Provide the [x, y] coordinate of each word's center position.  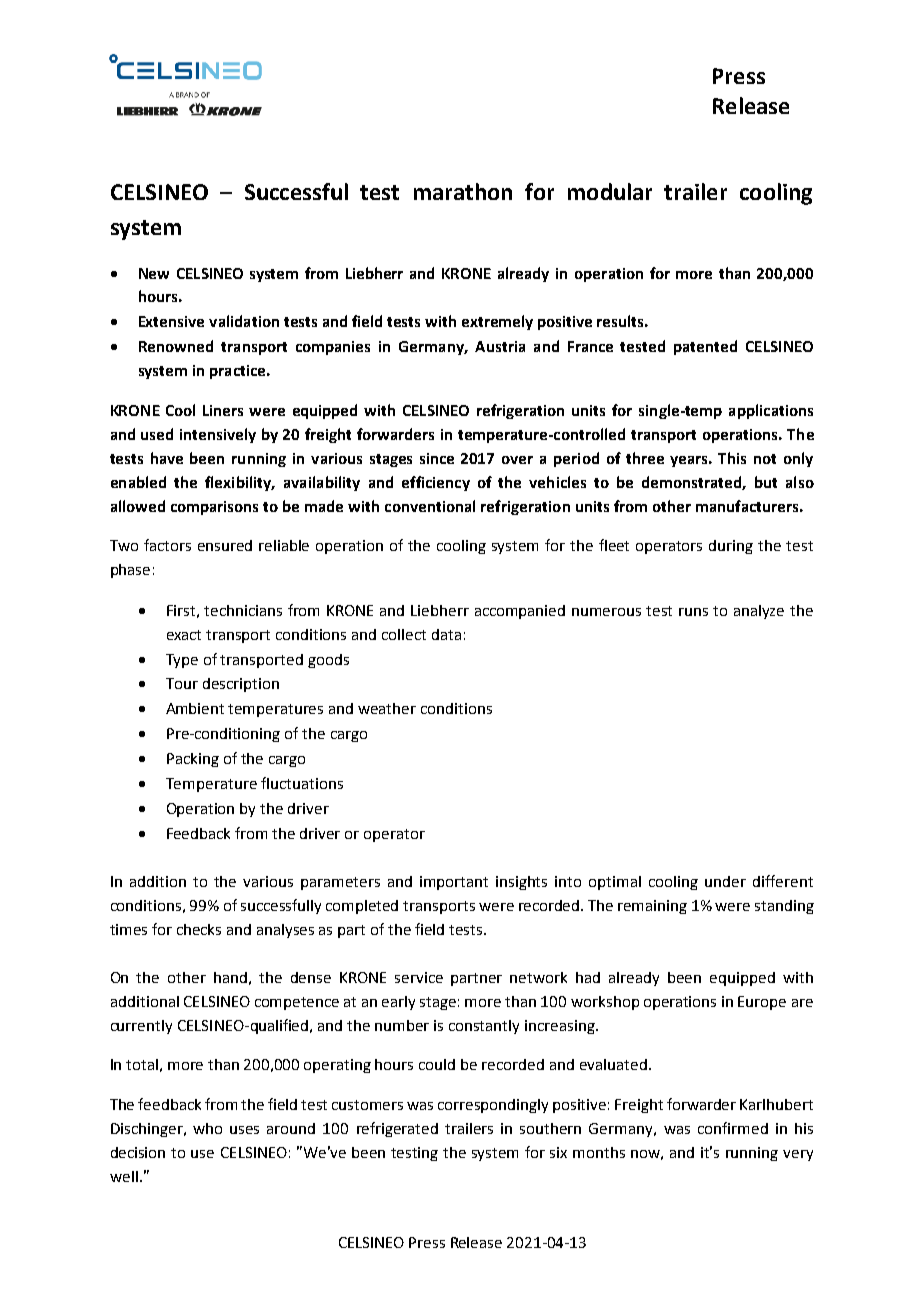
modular [610, 191]
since [437, 458]
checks [199, 929]
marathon [463, 191]
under [725, 881]
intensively [218, 435]
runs [693, 612]
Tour [182, 683]
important [454, 883]
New [154, 273]
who [207, 1128]
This [732, 458]
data [446, 634]
